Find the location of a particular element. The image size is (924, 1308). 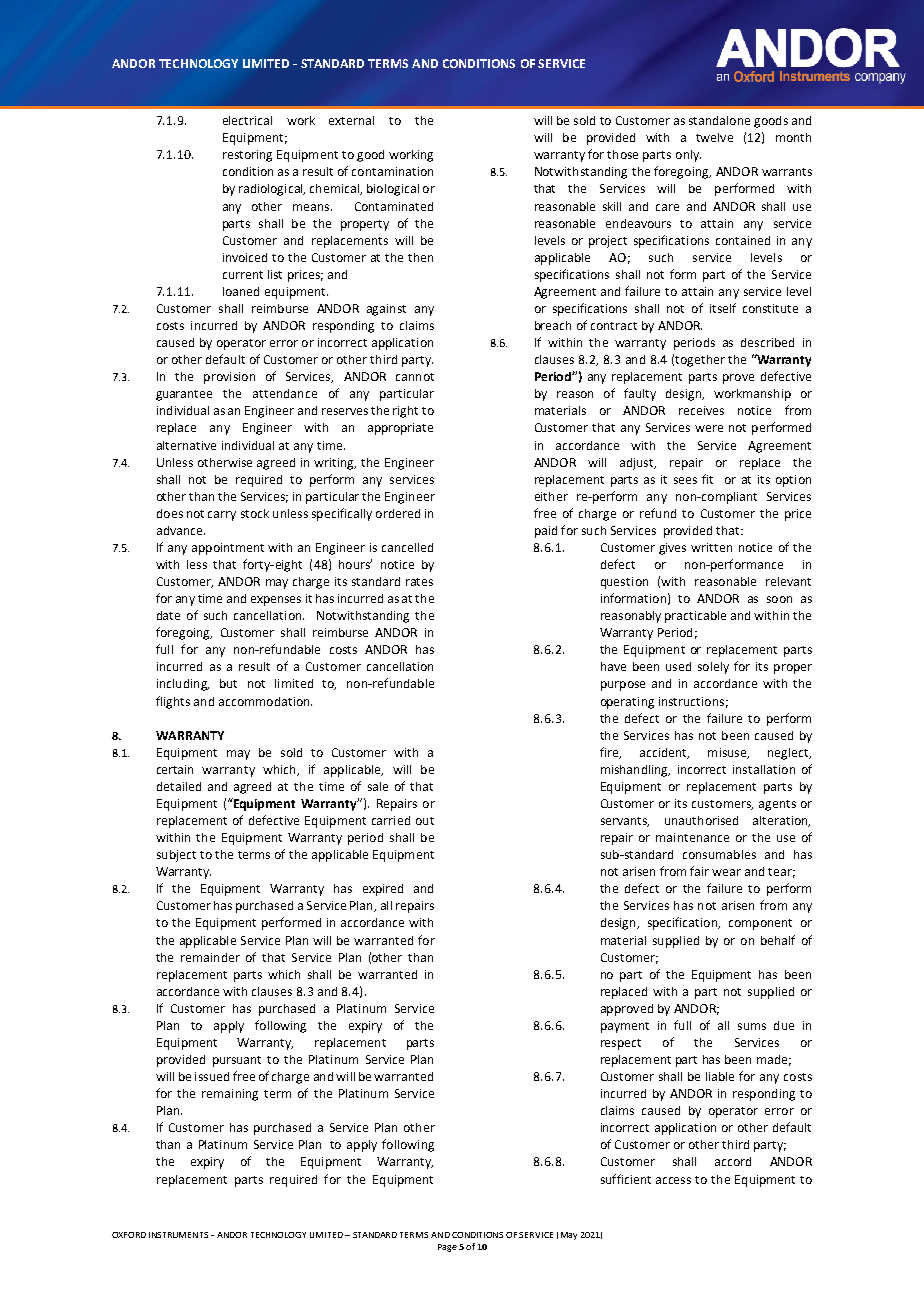

solely is located at coordinates (713, 668).
